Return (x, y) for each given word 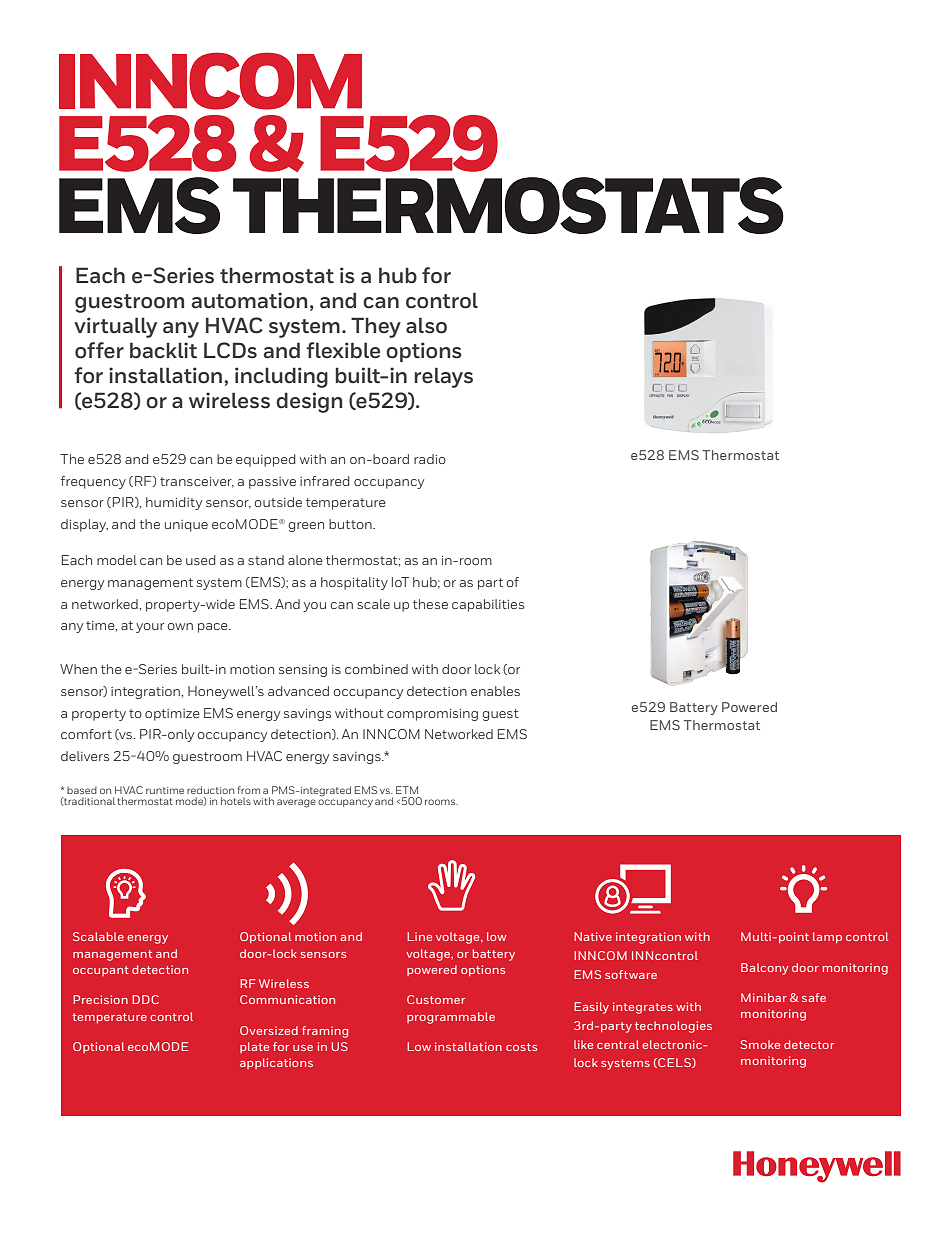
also (426, 325)
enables (495, 691)
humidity (174, 503)
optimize (172, 715)
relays (443, 377)
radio (430, 459)
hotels (236, 801)
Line (419, 936)
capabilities (488, 605)
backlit (163, 350)
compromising (432, 715)
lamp (827, 937)
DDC (145, 999)
